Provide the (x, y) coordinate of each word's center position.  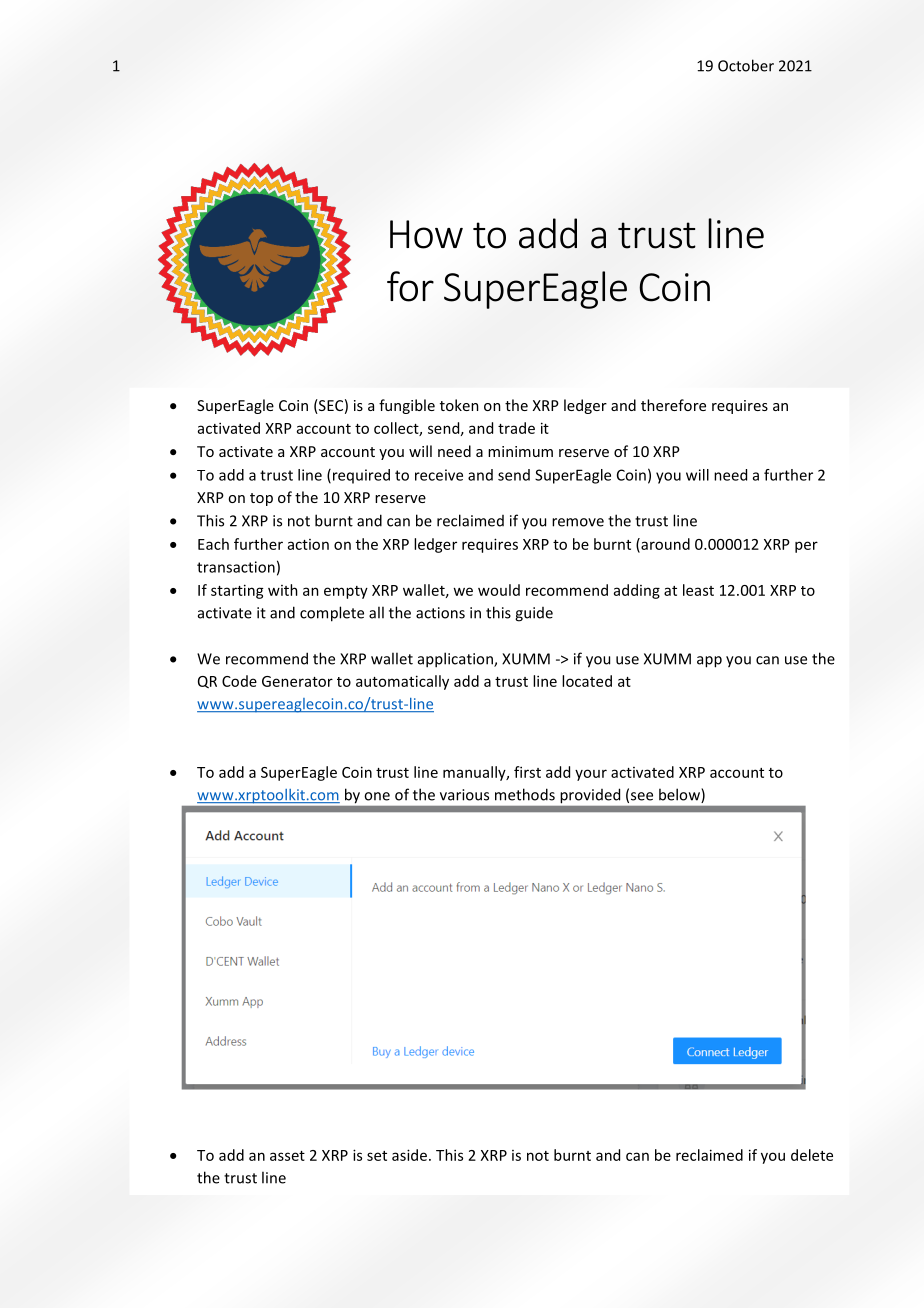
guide (534, 614)
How (426, 234)
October (746, 65)
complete (332, 614)
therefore (673, 405)
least (698, 590)
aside (409, 1155)
